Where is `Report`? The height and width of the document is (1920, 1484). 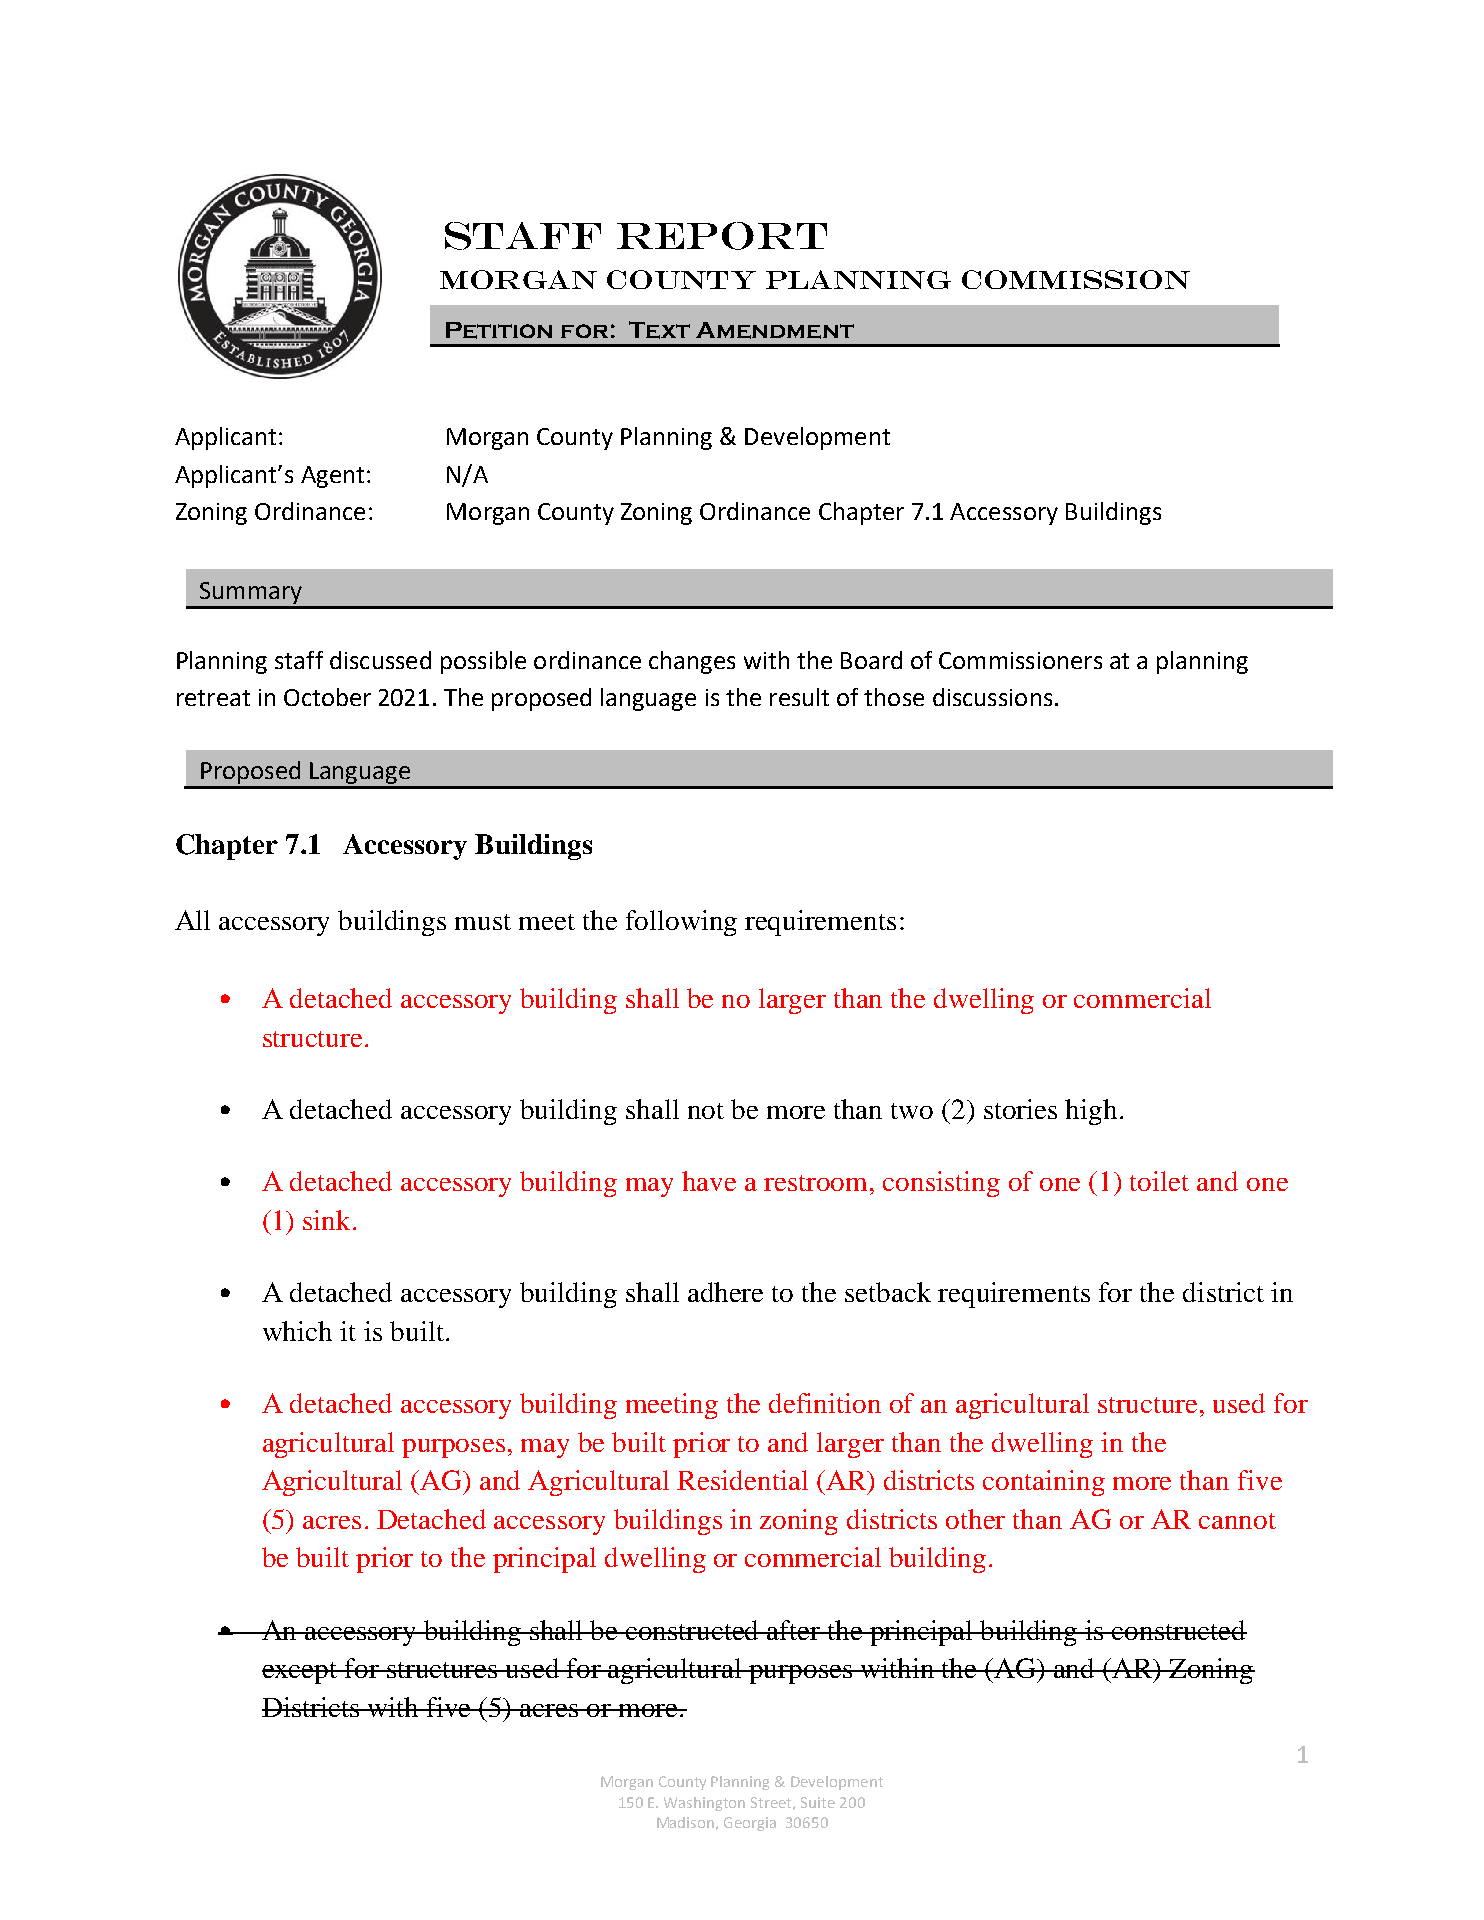
Report is located at coordinates (722, 236).
